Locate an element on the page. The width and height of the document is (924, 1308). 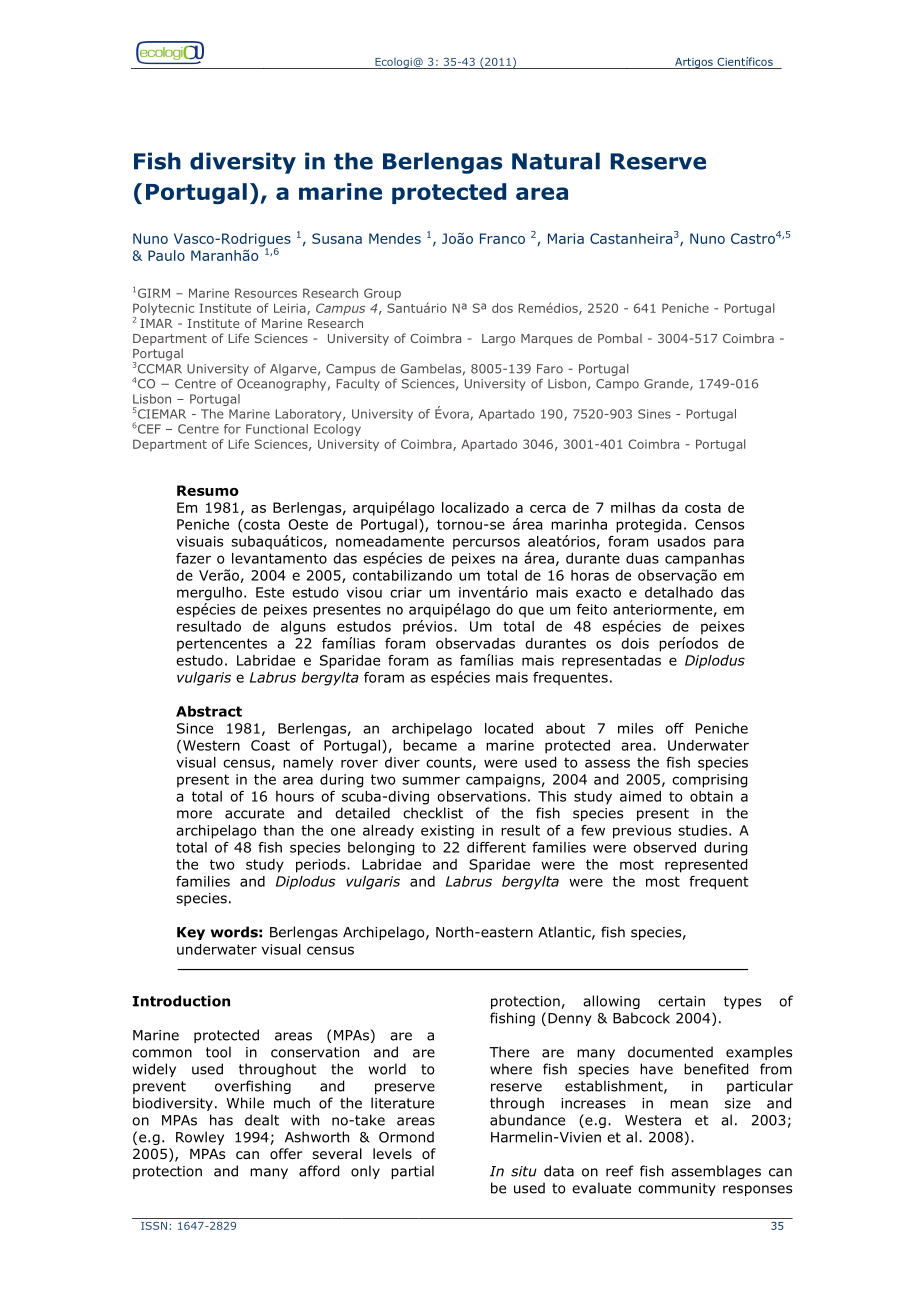
community is located at coordinates (677, 1189).
